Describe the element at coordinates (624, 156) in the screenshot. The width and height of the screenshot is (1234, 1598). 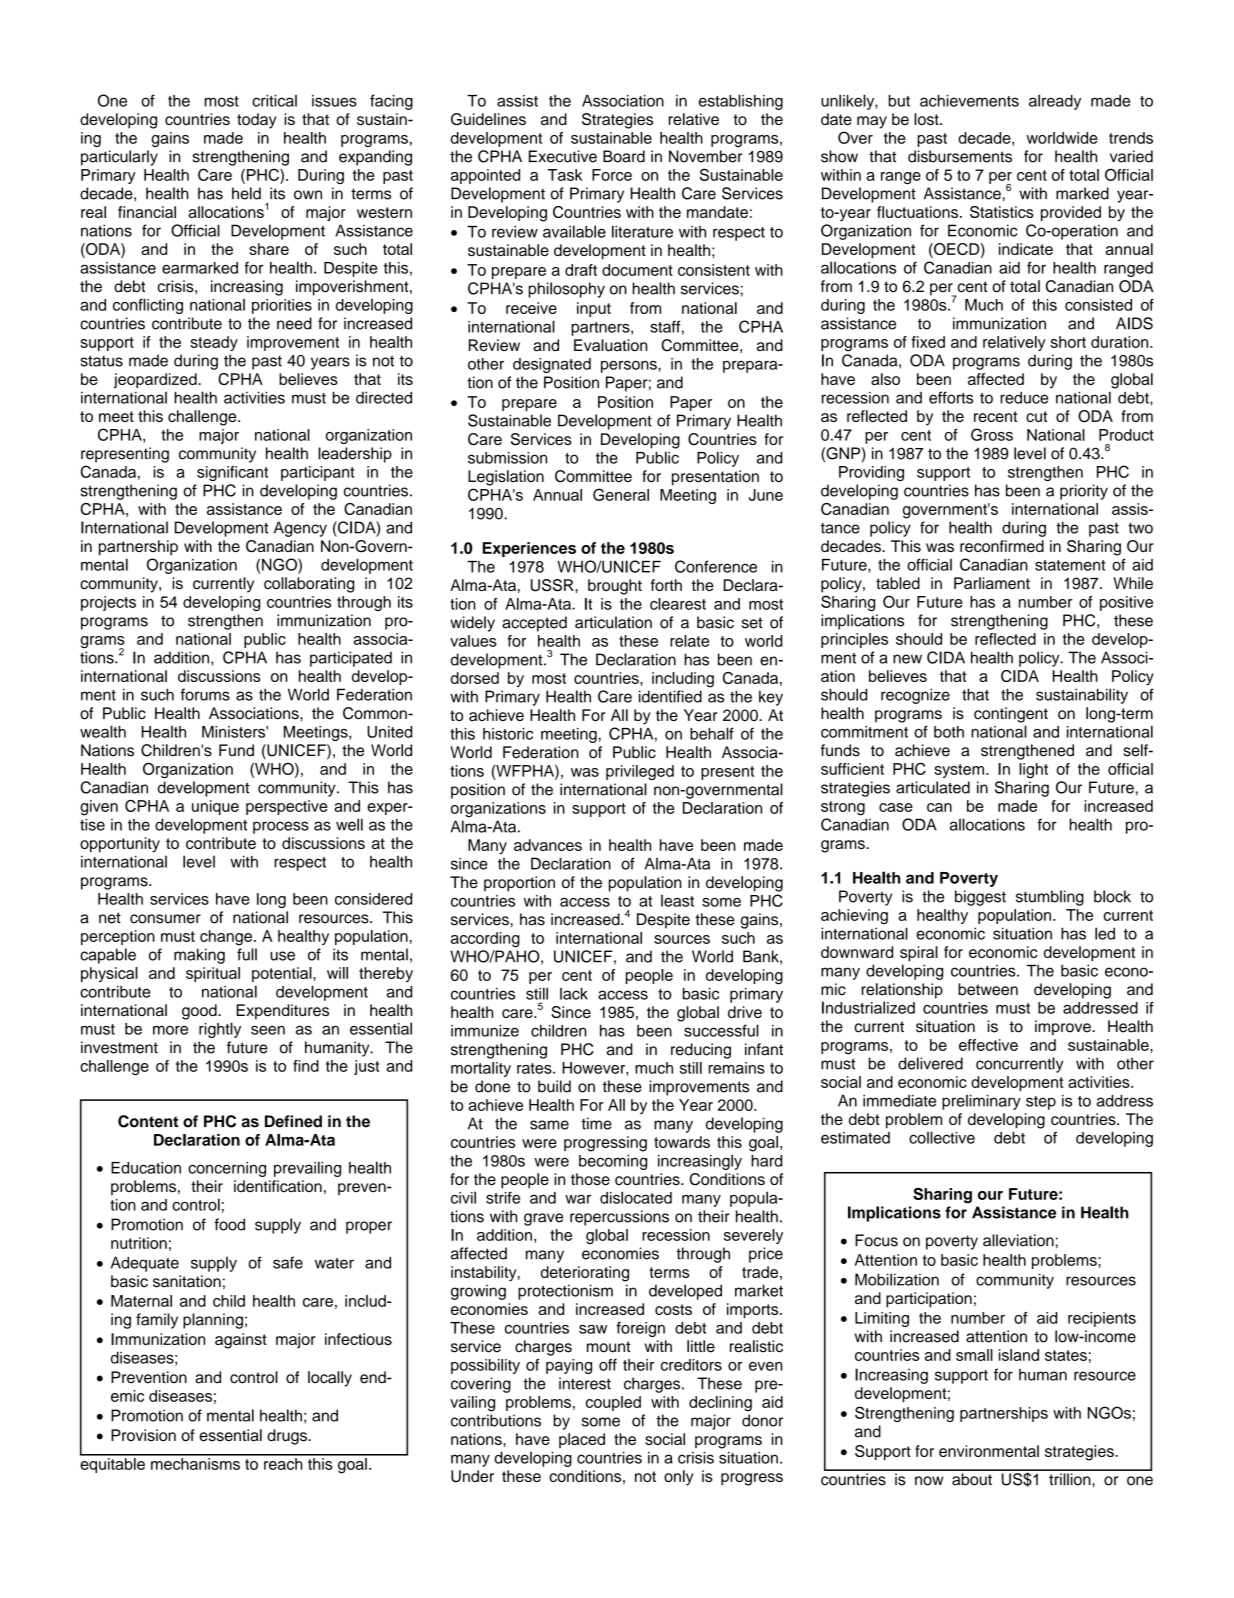
I see `Board` at that location.
